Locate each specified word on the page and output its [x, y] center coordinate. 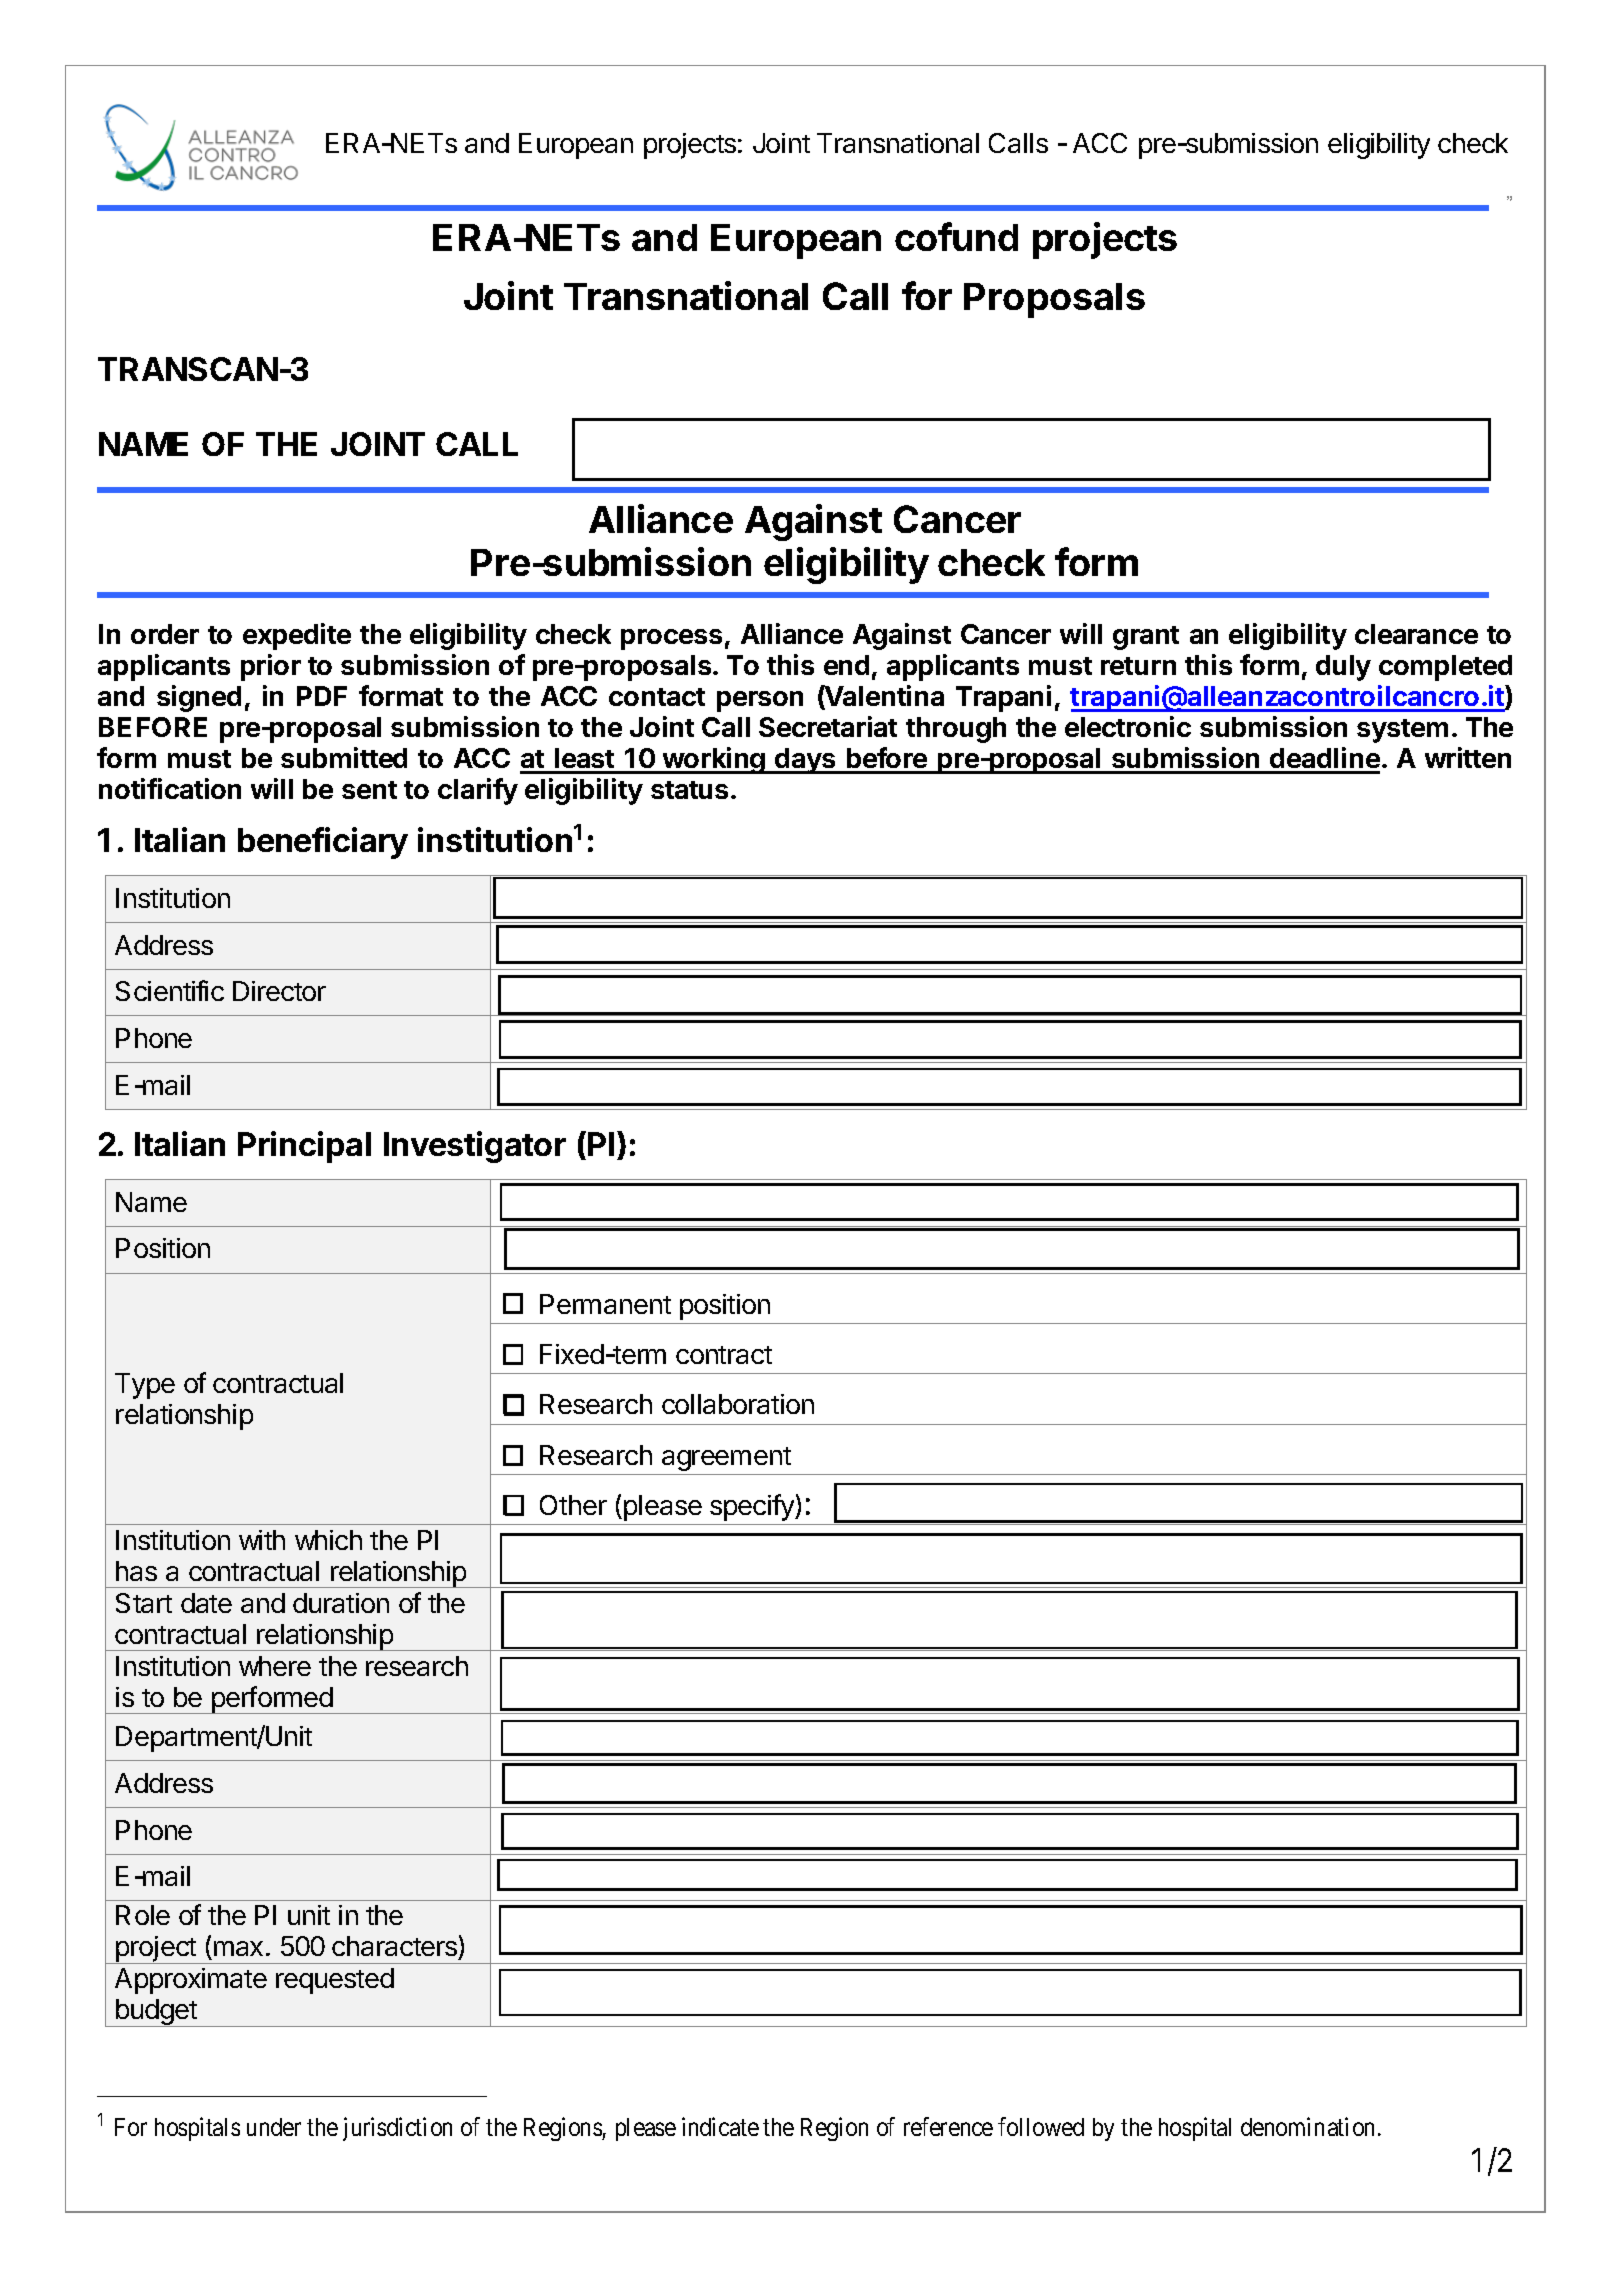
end [846, 665]
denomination [1307, 2126]
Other [573, 1505]
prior [271, 667]
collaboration [738, 1404]
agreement [726, 1459]
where [275, 1666]
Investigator [475, 1147]
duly [1343, 668]
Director [279, 991]
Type [145, 1386]
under [274, 2127]
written [1468, 757]
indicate [720, 2126]
